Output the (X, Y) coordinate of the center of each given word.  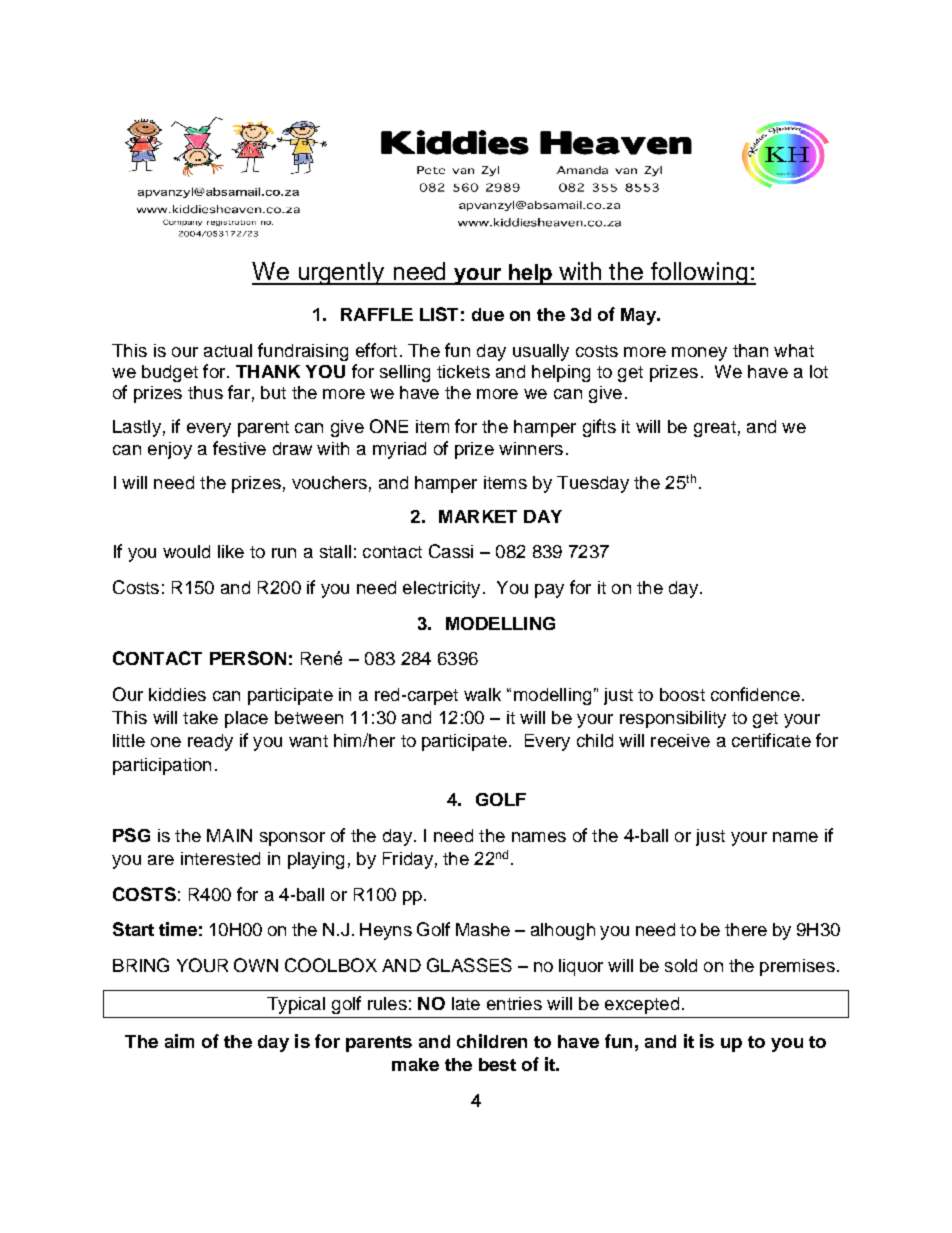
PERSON (248, 658)
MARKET (478, 516)
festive (239, 448)
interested (220, 858)
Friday (408, 860)
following (700, 273)
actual (228, 350)
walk (482, 694)
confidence (755, 694)
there (746, 929)
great (715, 429)
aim (179, 1041)
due (488, 314)
